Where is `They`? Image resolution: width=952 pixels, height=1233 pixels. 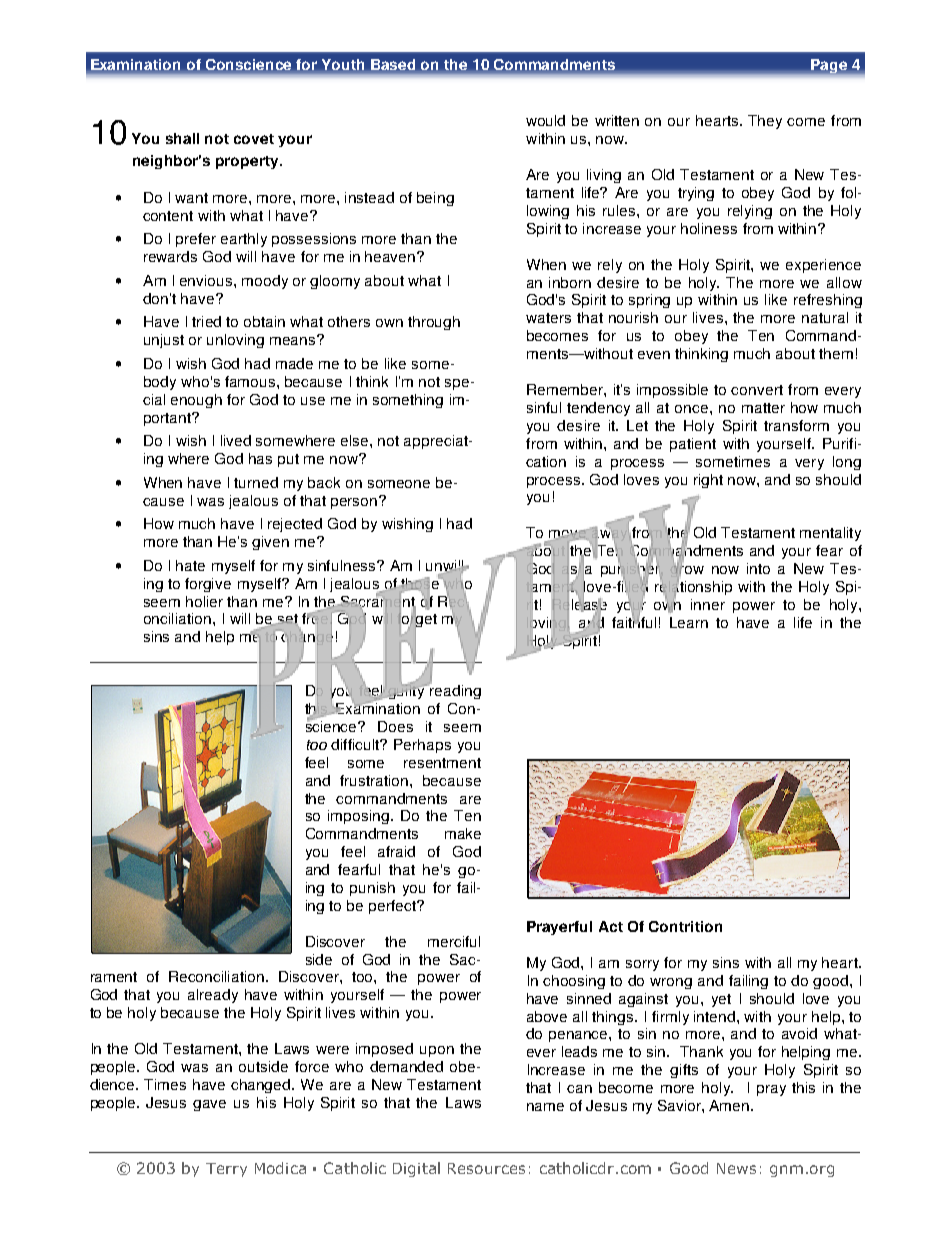
They is located at coordinates (765, 122).
